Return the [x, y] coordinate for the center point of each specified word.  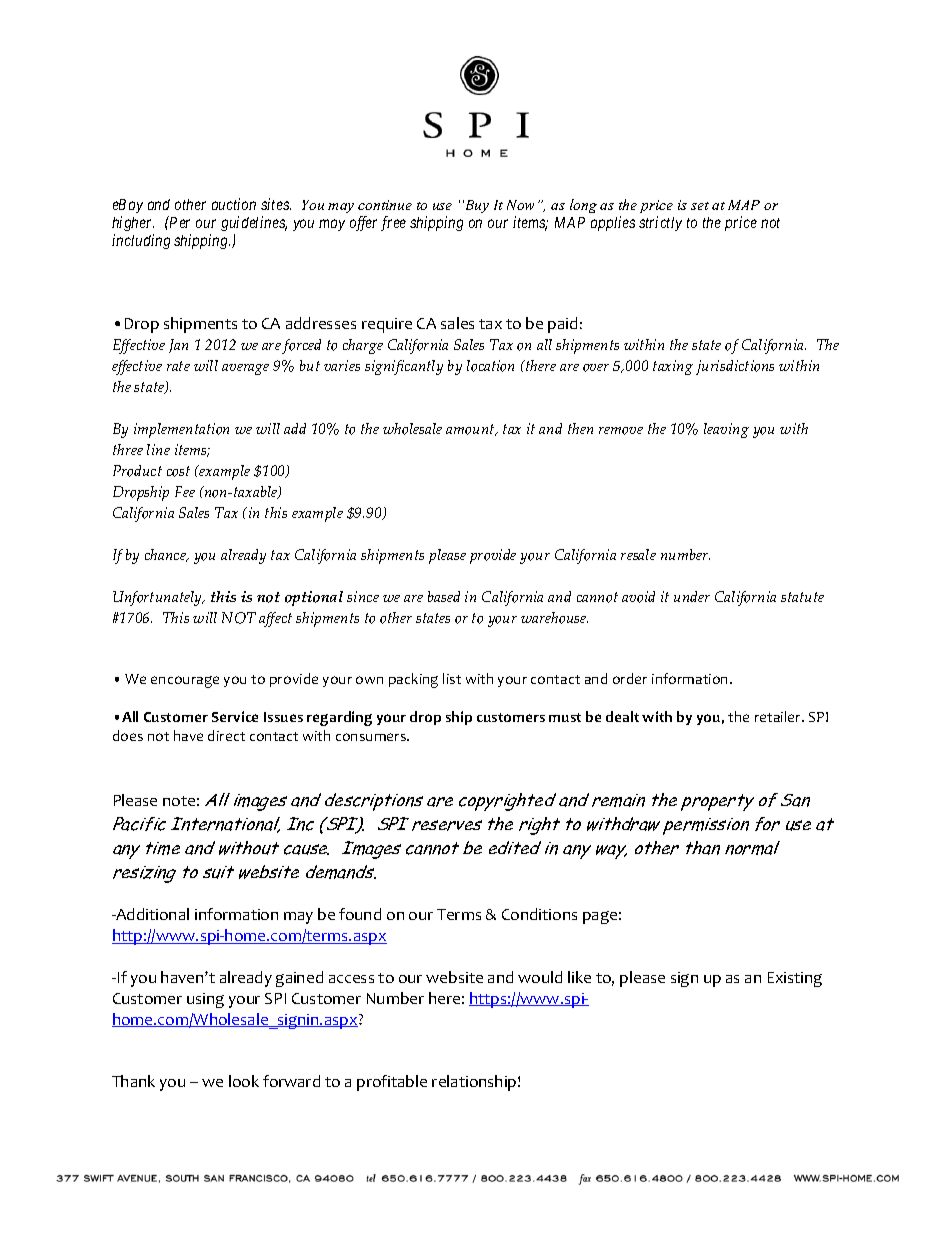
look [244, 1081]
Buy [476, 206]
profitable [392, 1083]
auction [234, 204]
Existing [795, 979]
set [700, 206]
